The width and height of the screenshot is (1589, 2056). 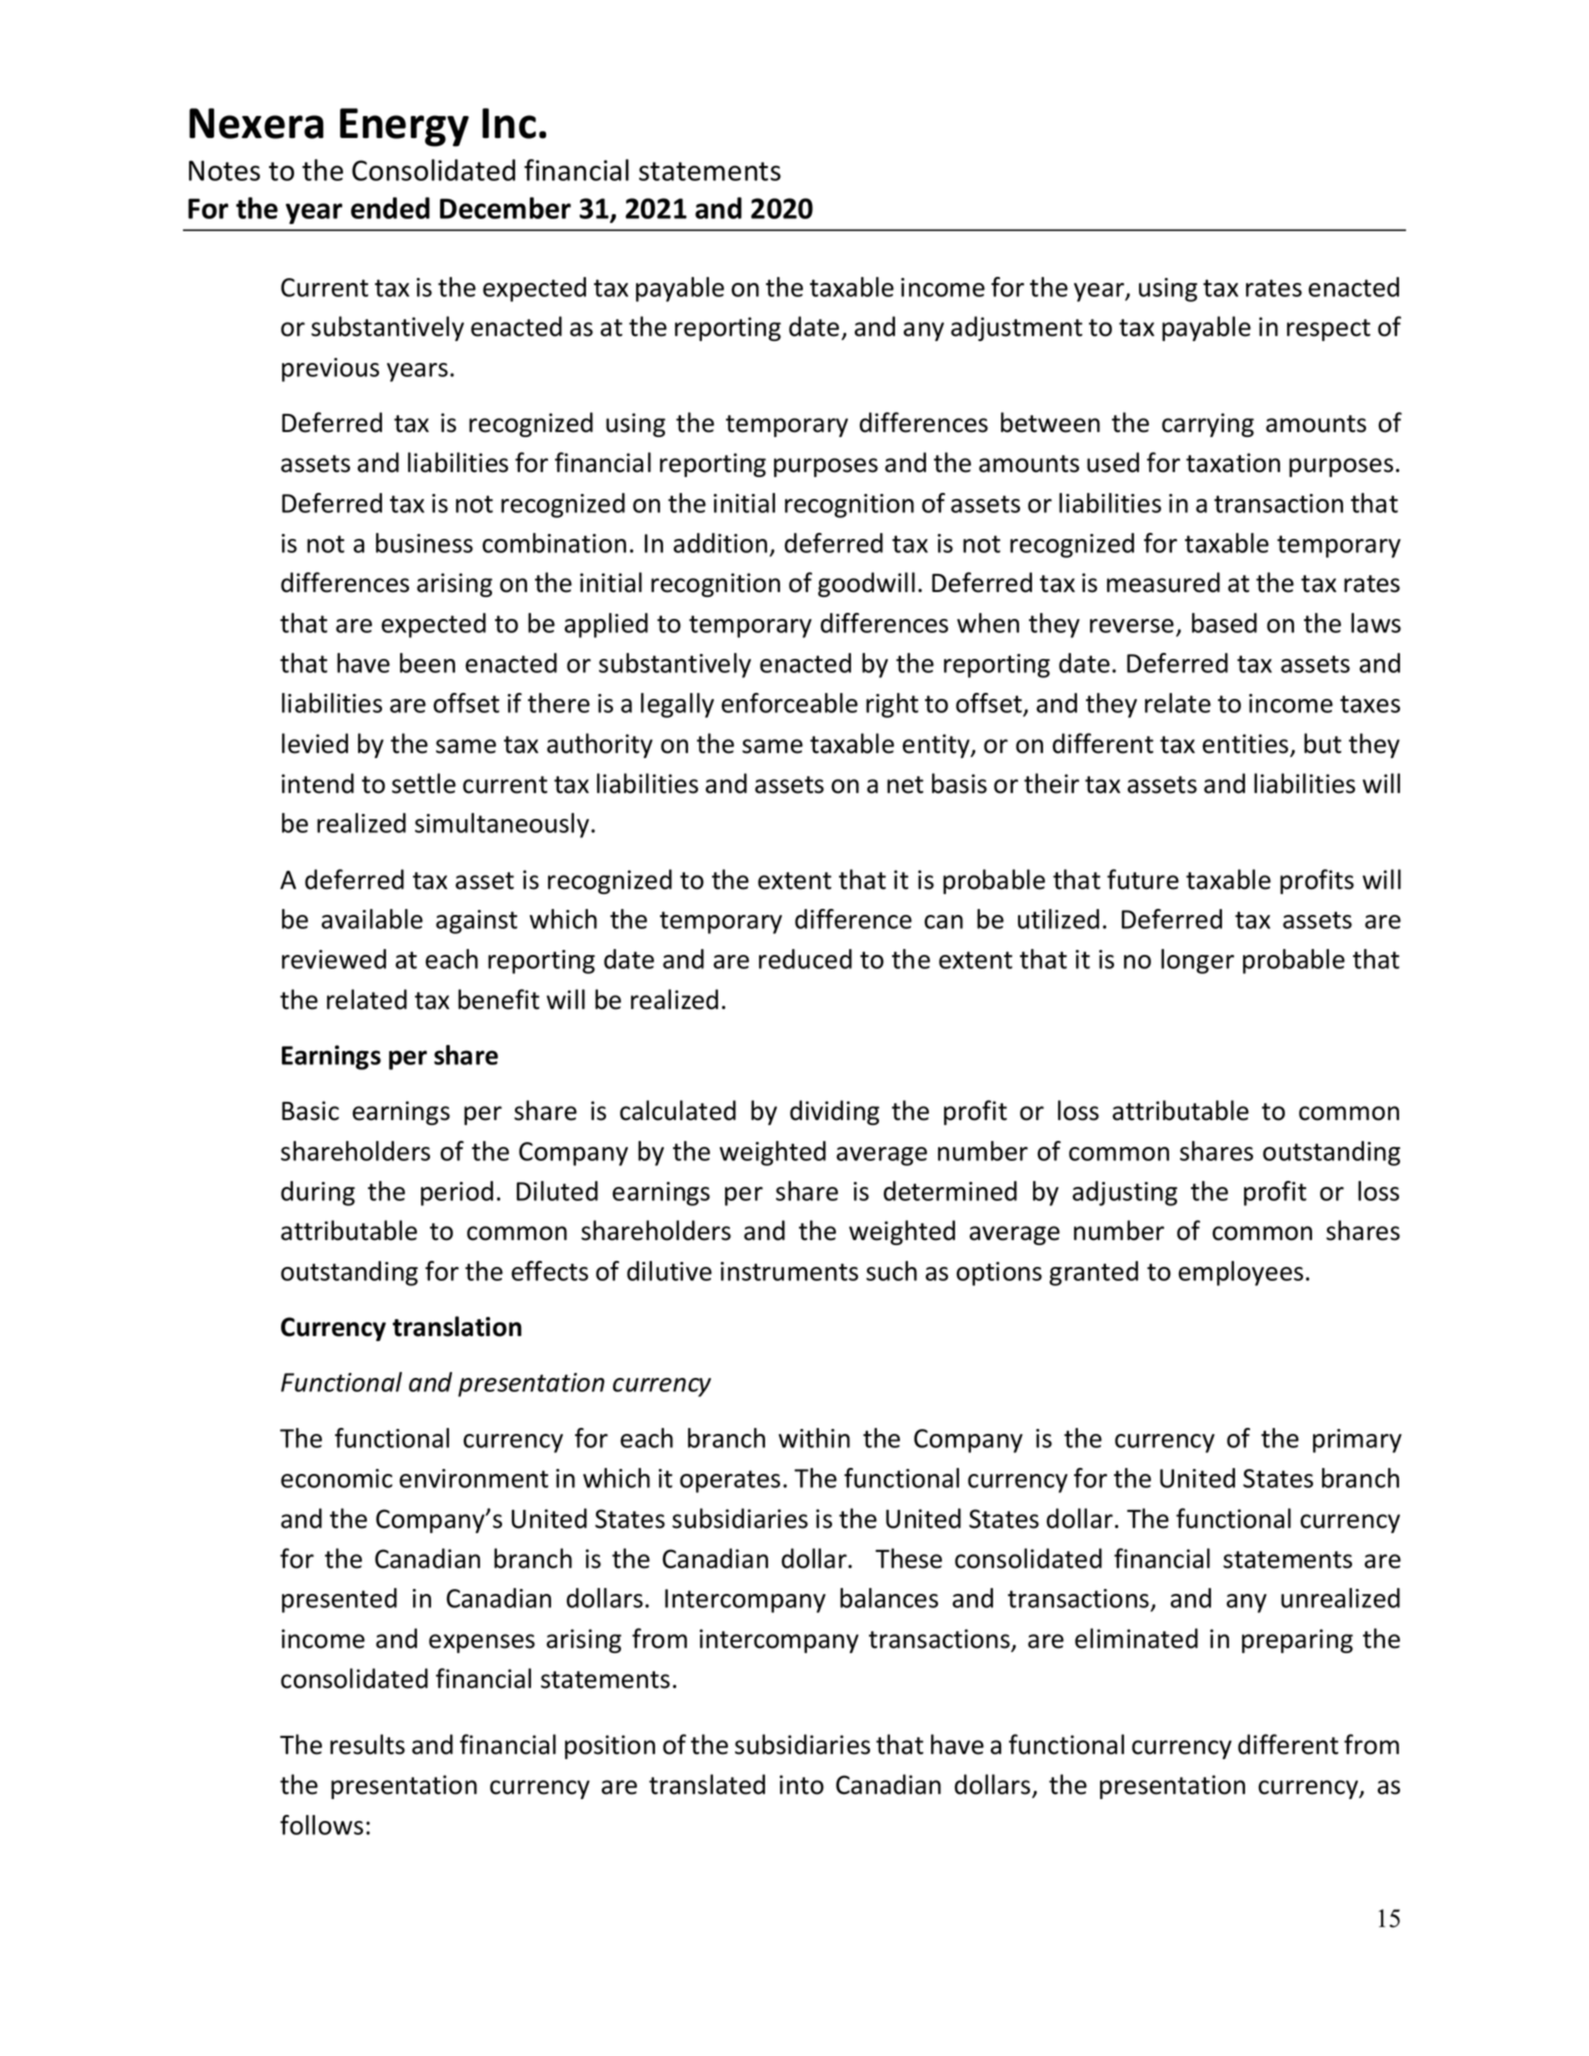 What do you see at coordinates (367, 1744) in the screenshot?
I see `results` at bounding box center [367, 1744].
